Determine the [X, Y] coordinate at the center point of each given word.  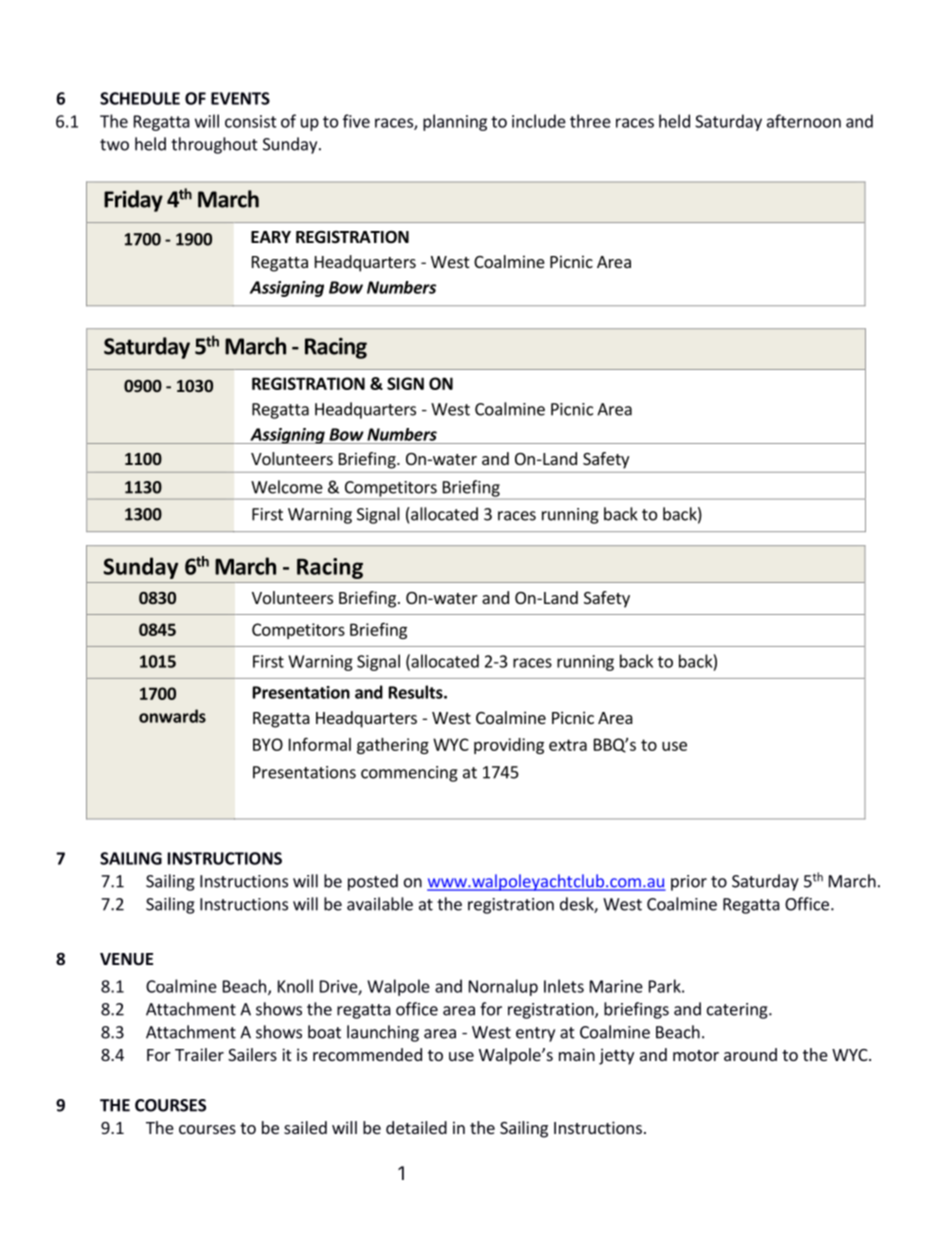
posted [373, 882]
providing [509, 746]
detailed [416, 1127]
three [590, 121]
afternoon [804, 121]
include [539, 121]
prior [689, 883]
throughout [214, 145]
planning [455, 122]
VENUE [126, 959]
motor [696, 1055]
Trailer [199, 1054]
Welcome [287, 487]
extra [568, 745]
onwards [172, 716]
